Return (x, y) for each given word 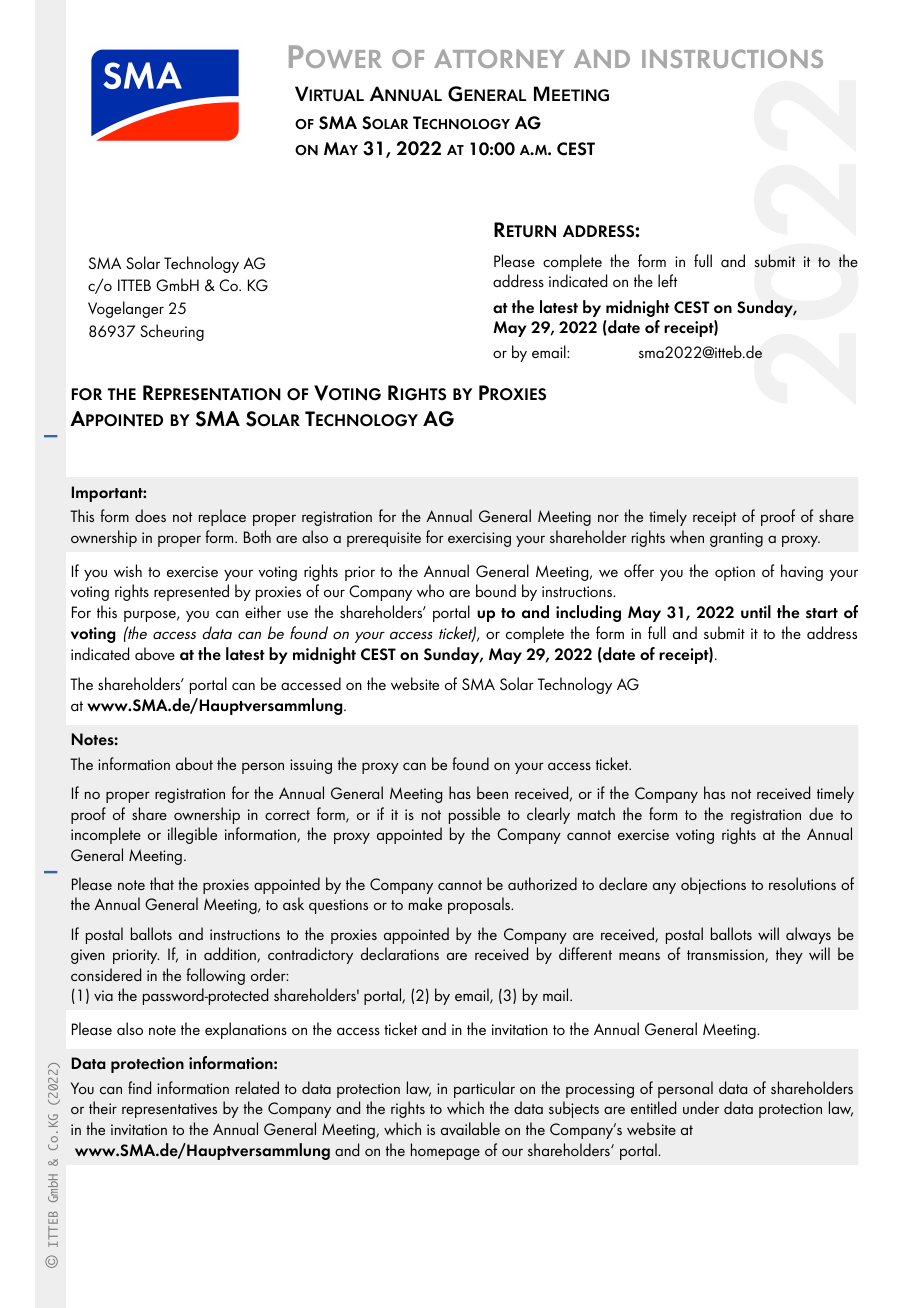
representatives (169, 1110)
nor (608, 518)
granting (736, 539)
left (667, 280)
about (194, 763)
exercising (479, 539)
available (470, 1128)
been (492, 792)
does (150, 515)
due (821, 813)
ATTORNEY (499, 58)
